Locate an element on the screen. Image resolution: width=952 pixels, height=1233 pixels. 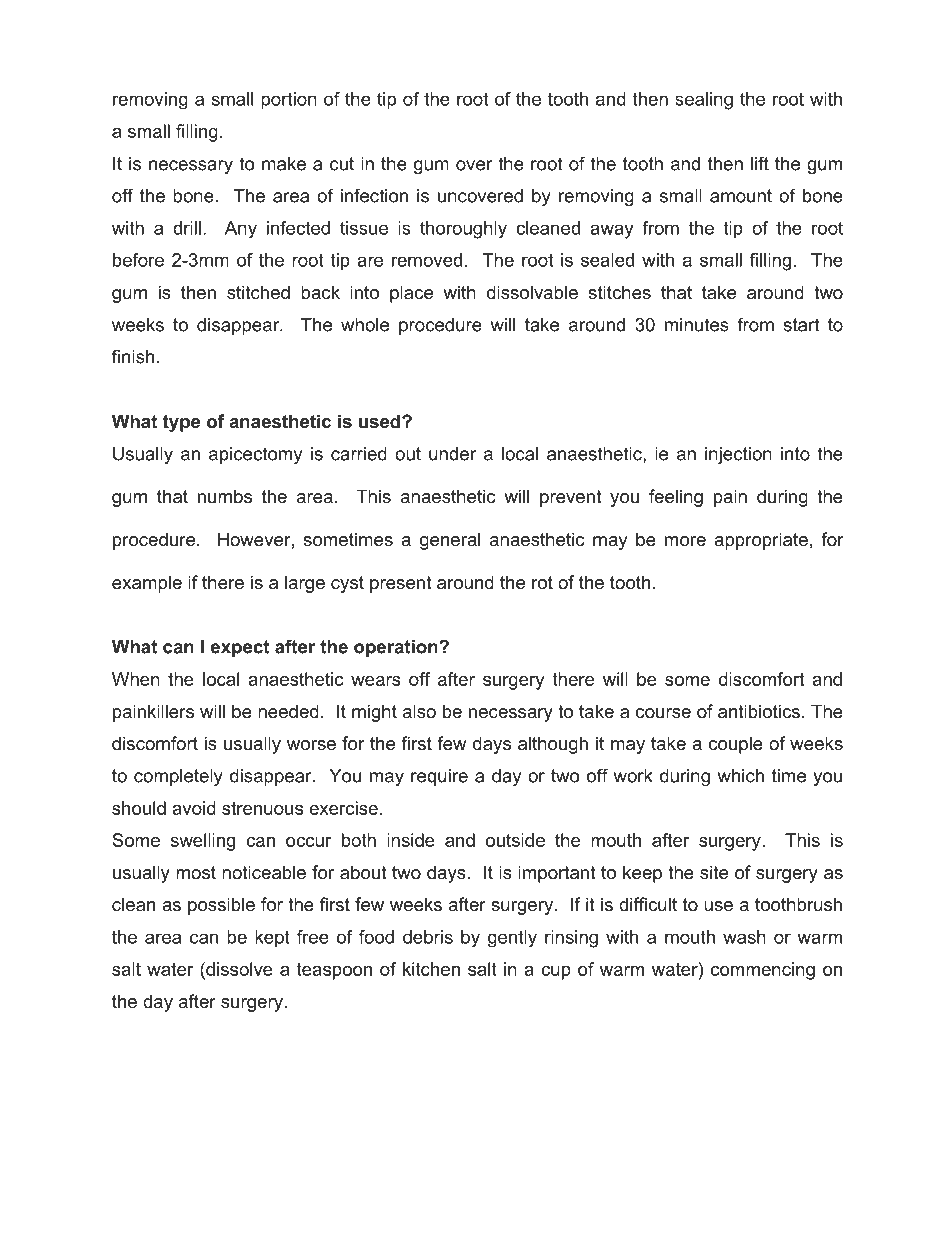
general is located at coordinates (450, 541).
